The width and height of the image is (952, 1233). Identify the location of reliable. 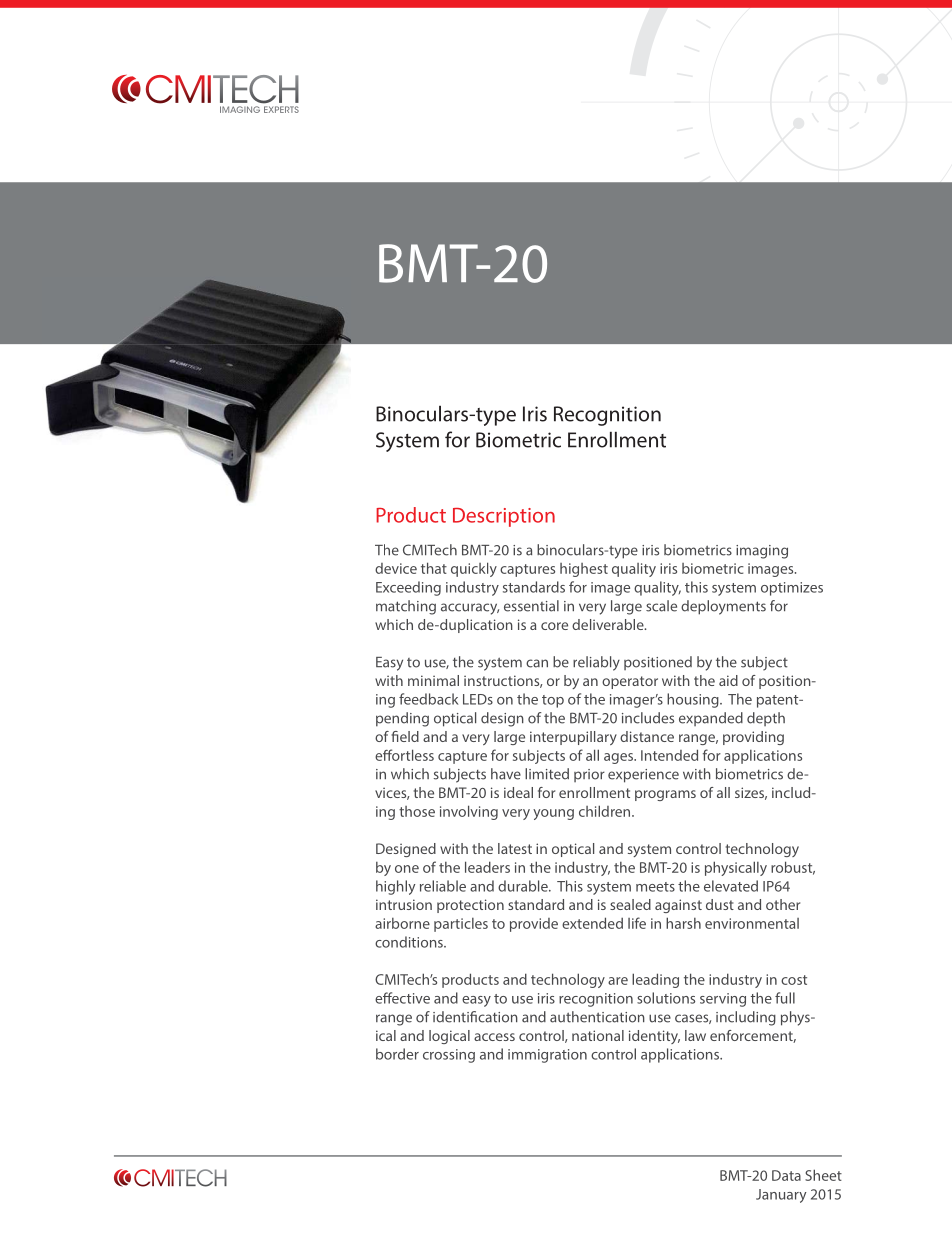
(443, 886).
